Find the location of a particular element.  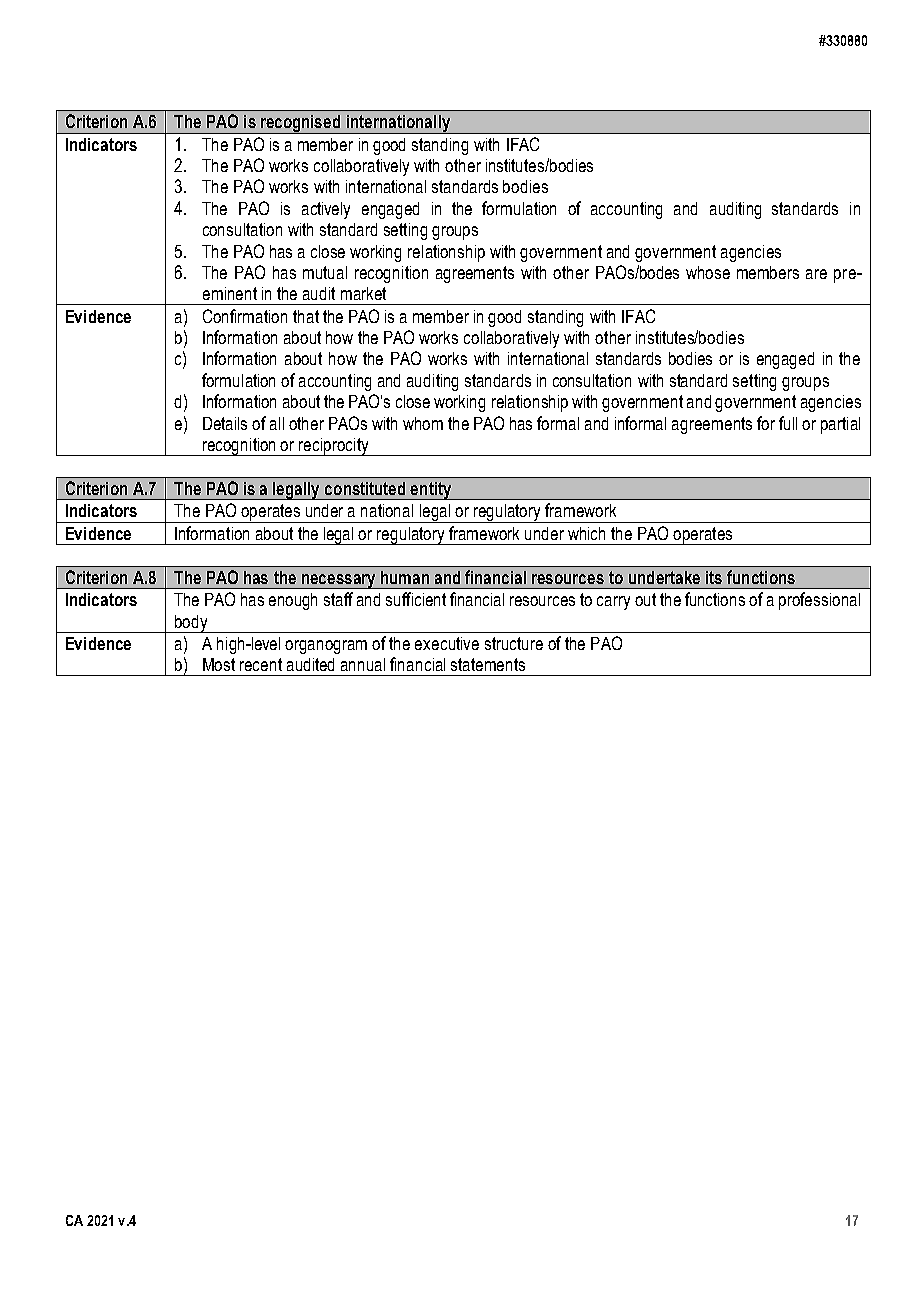

recent is located at coordinates (261, 664).
